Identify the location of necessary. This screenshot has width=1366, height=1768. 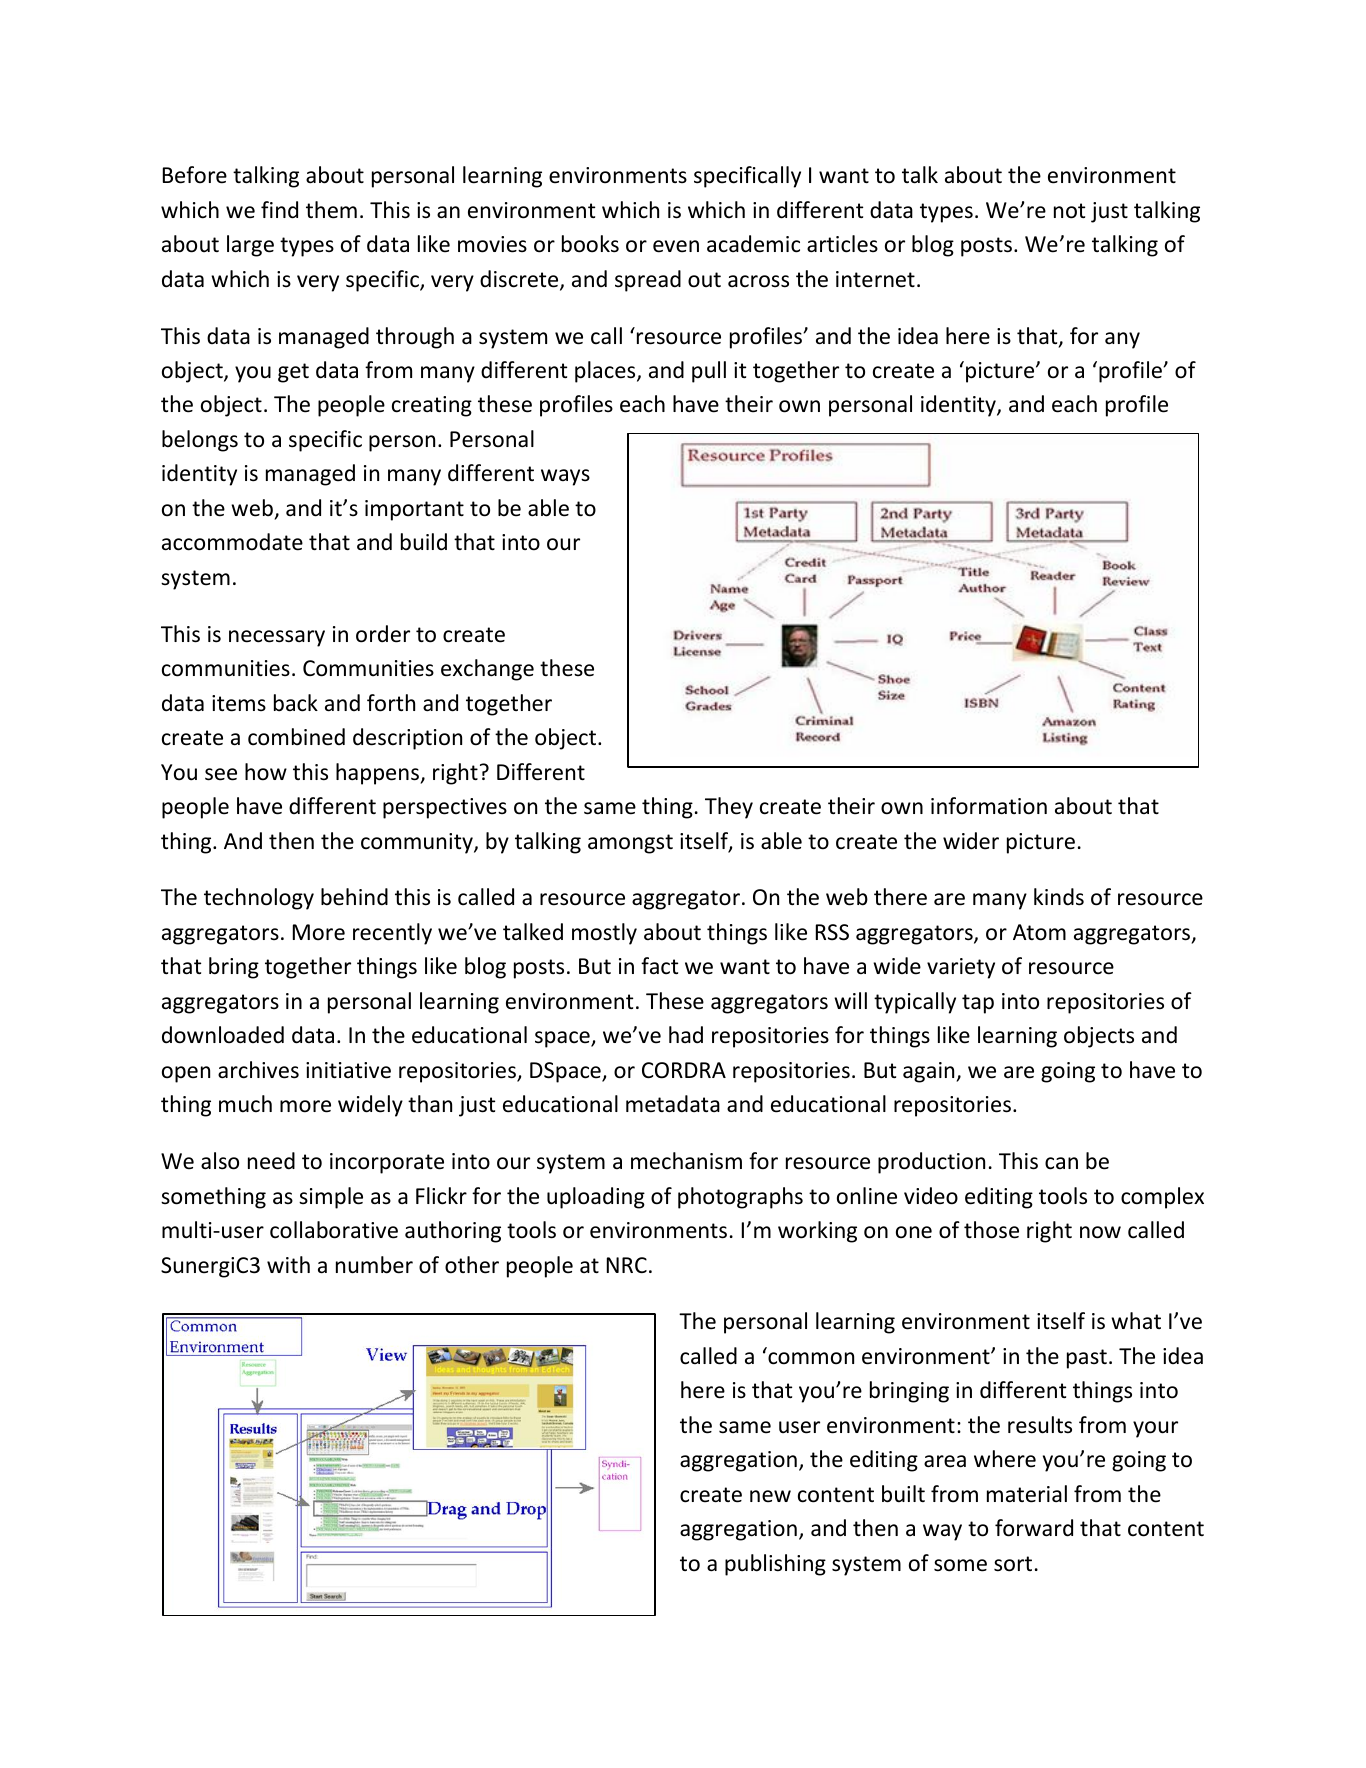
(277, 638).
